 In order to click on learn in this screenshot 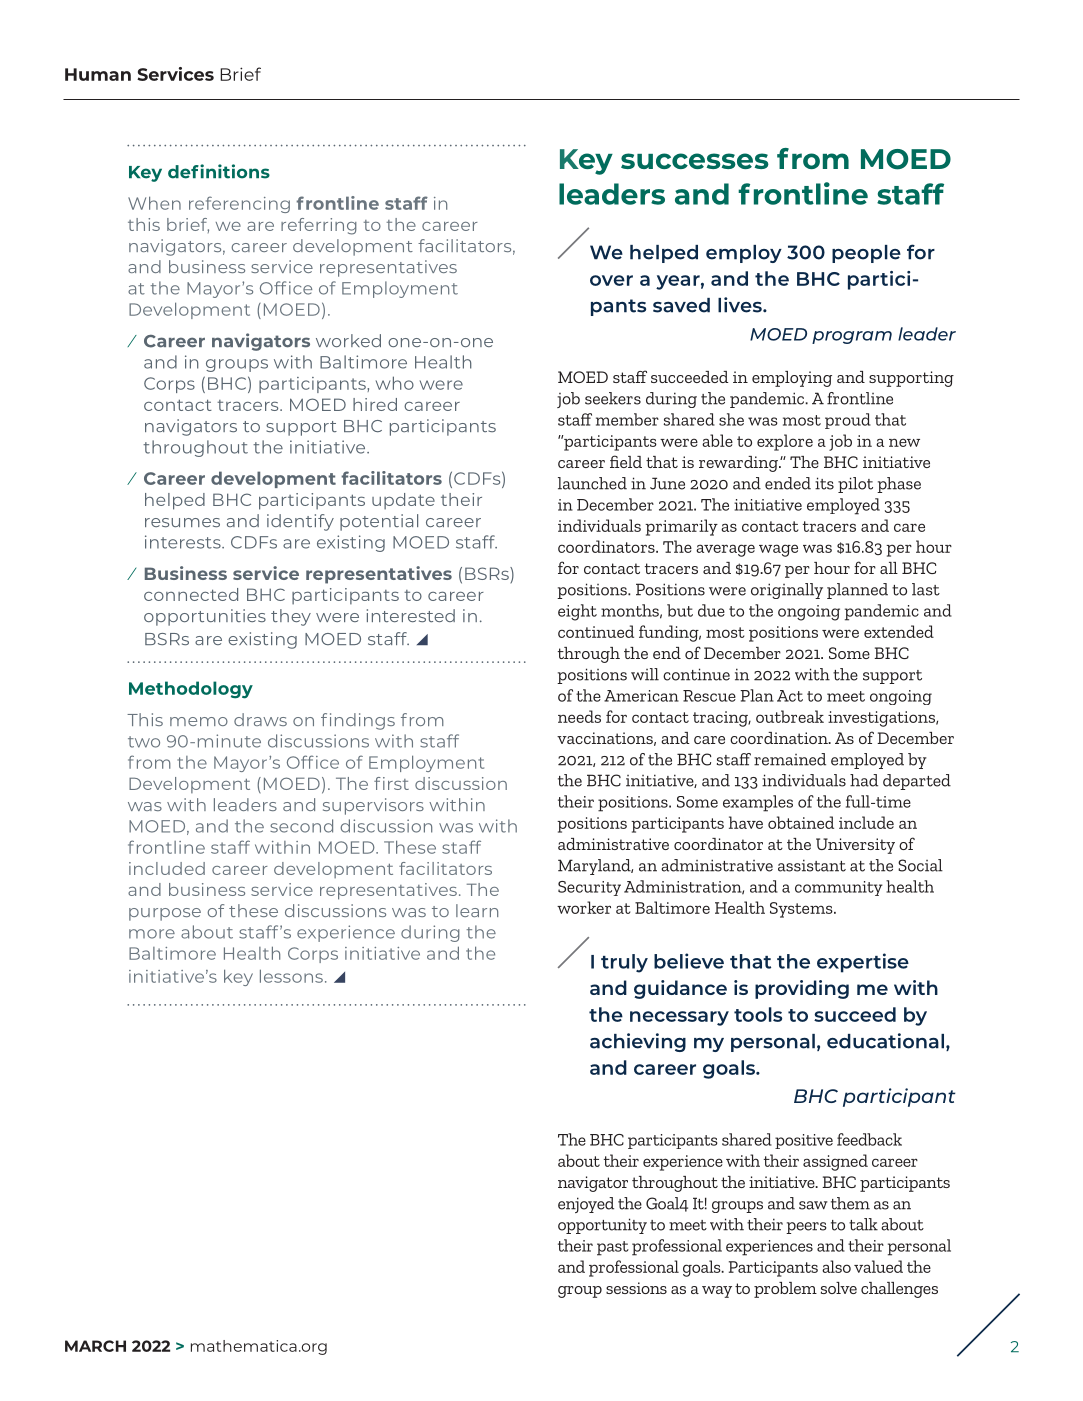, I will do `click(477, 910)`.
